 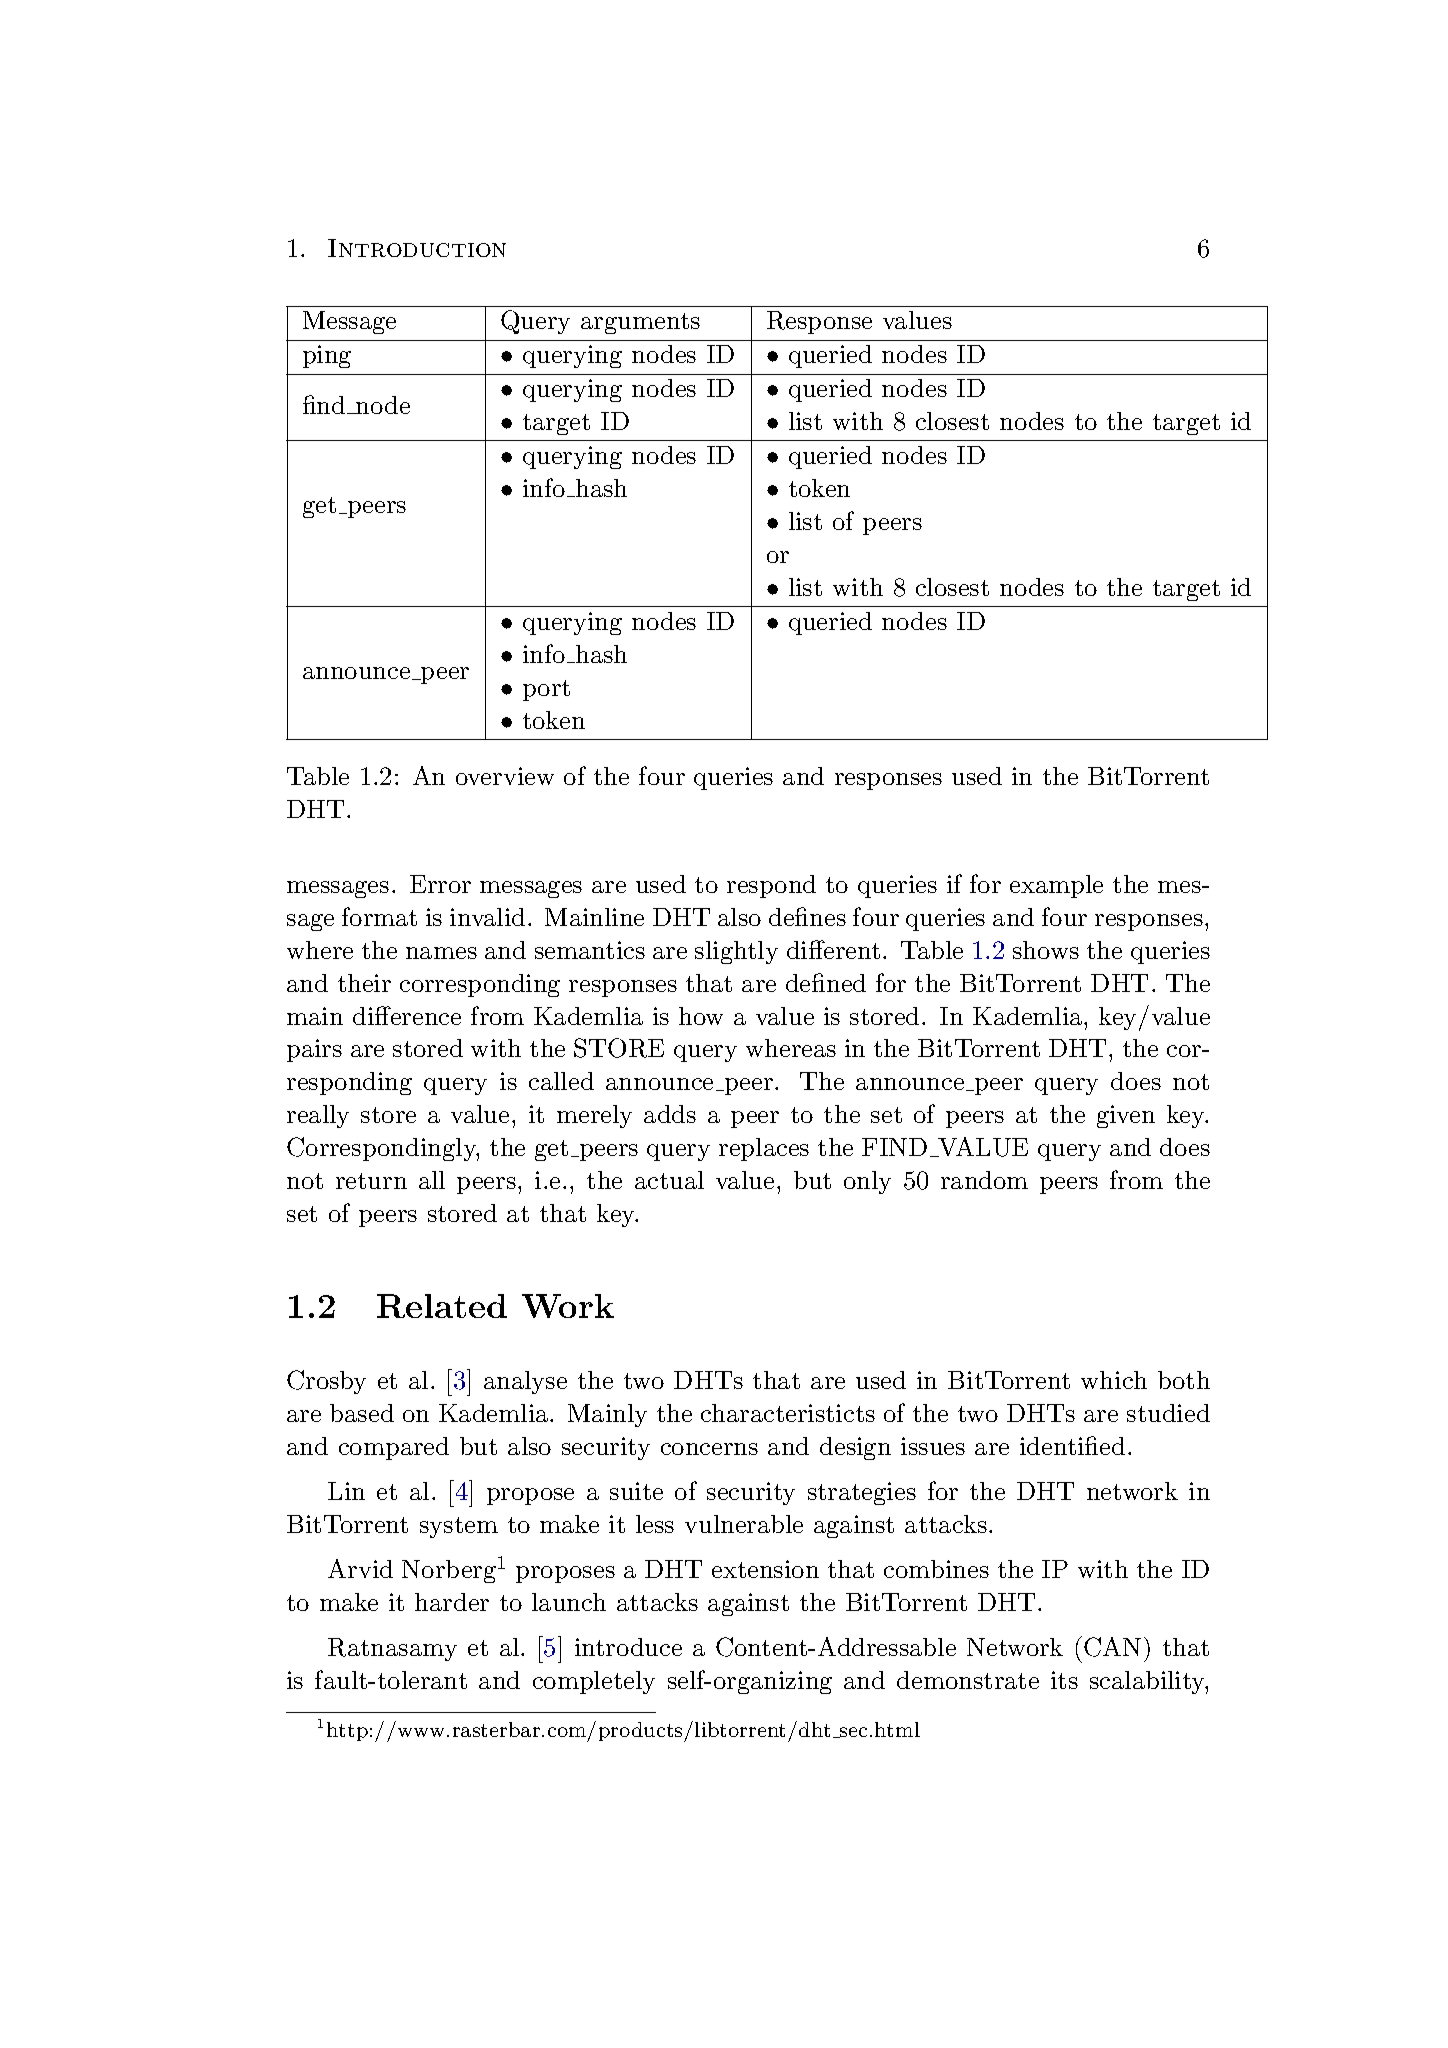 What do you see at coordinates (640, 323) in the image?
I see `arguments` at bounding box center [640, 323].
